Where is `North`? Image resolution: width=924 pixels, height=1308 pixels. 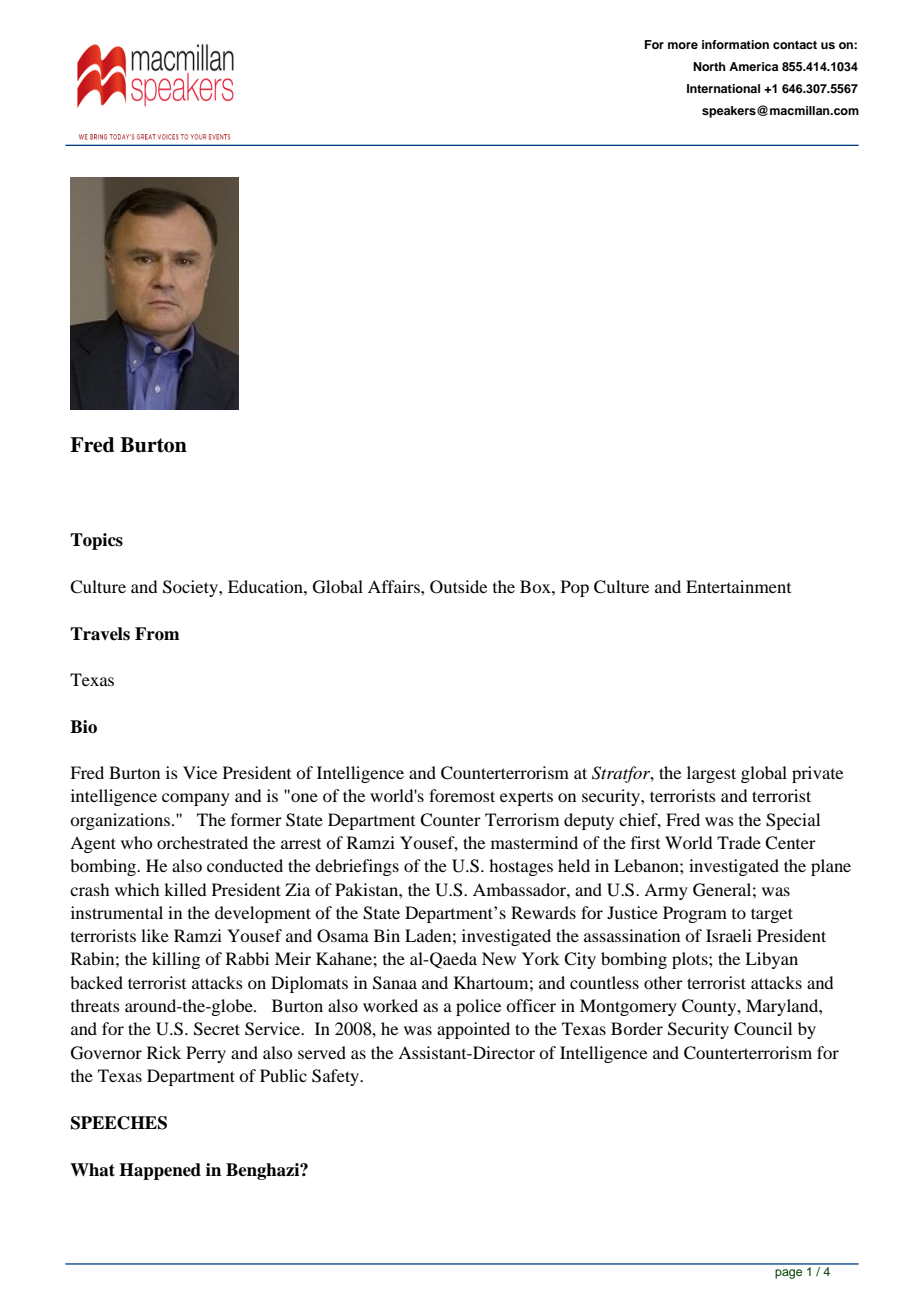 North is located at coordinates (709, 66).
